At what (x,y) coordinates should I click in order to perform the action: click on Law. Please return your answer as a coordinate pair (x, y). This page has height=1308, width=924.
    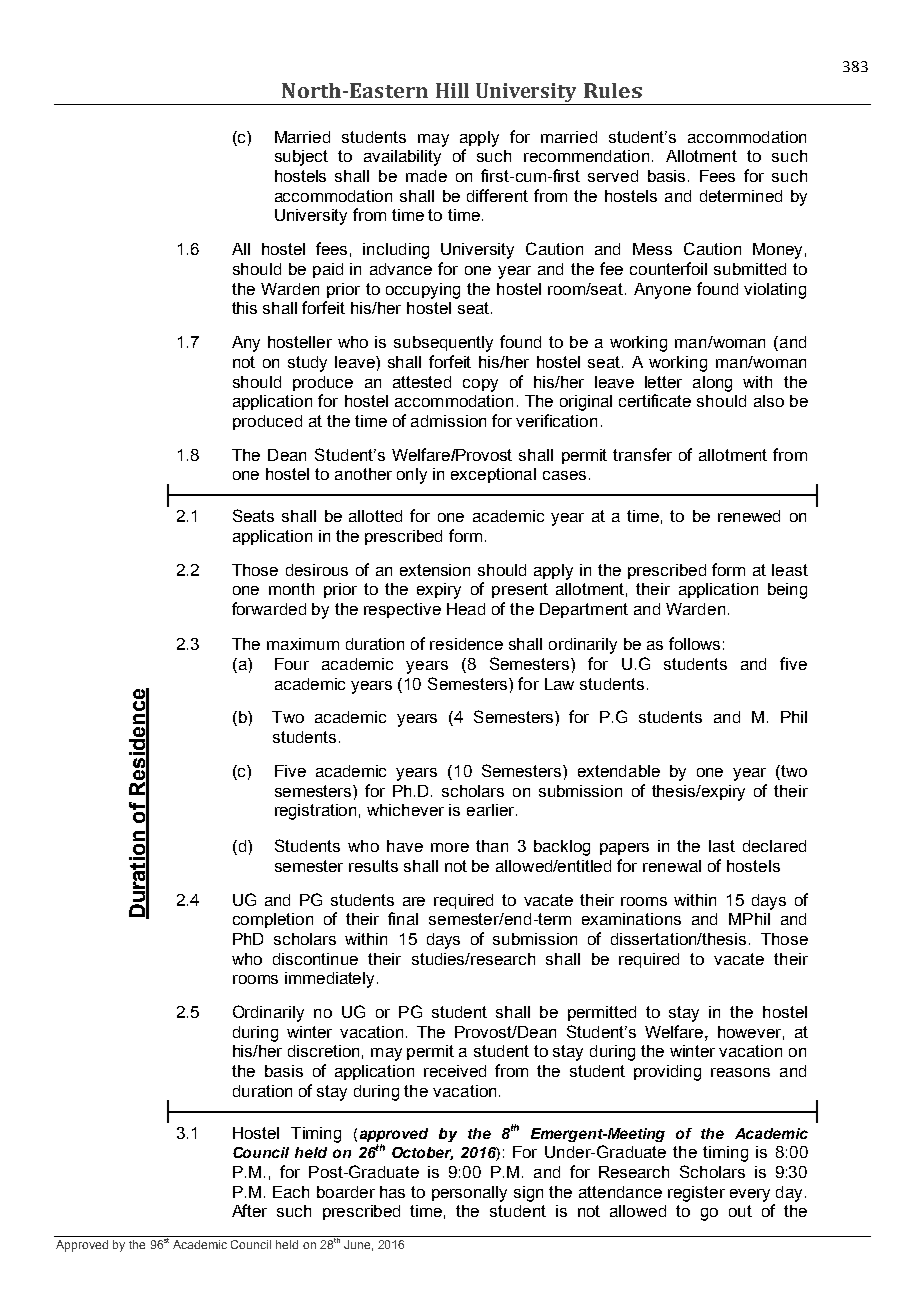
    Looking at the image, I should click on (559, 684).
